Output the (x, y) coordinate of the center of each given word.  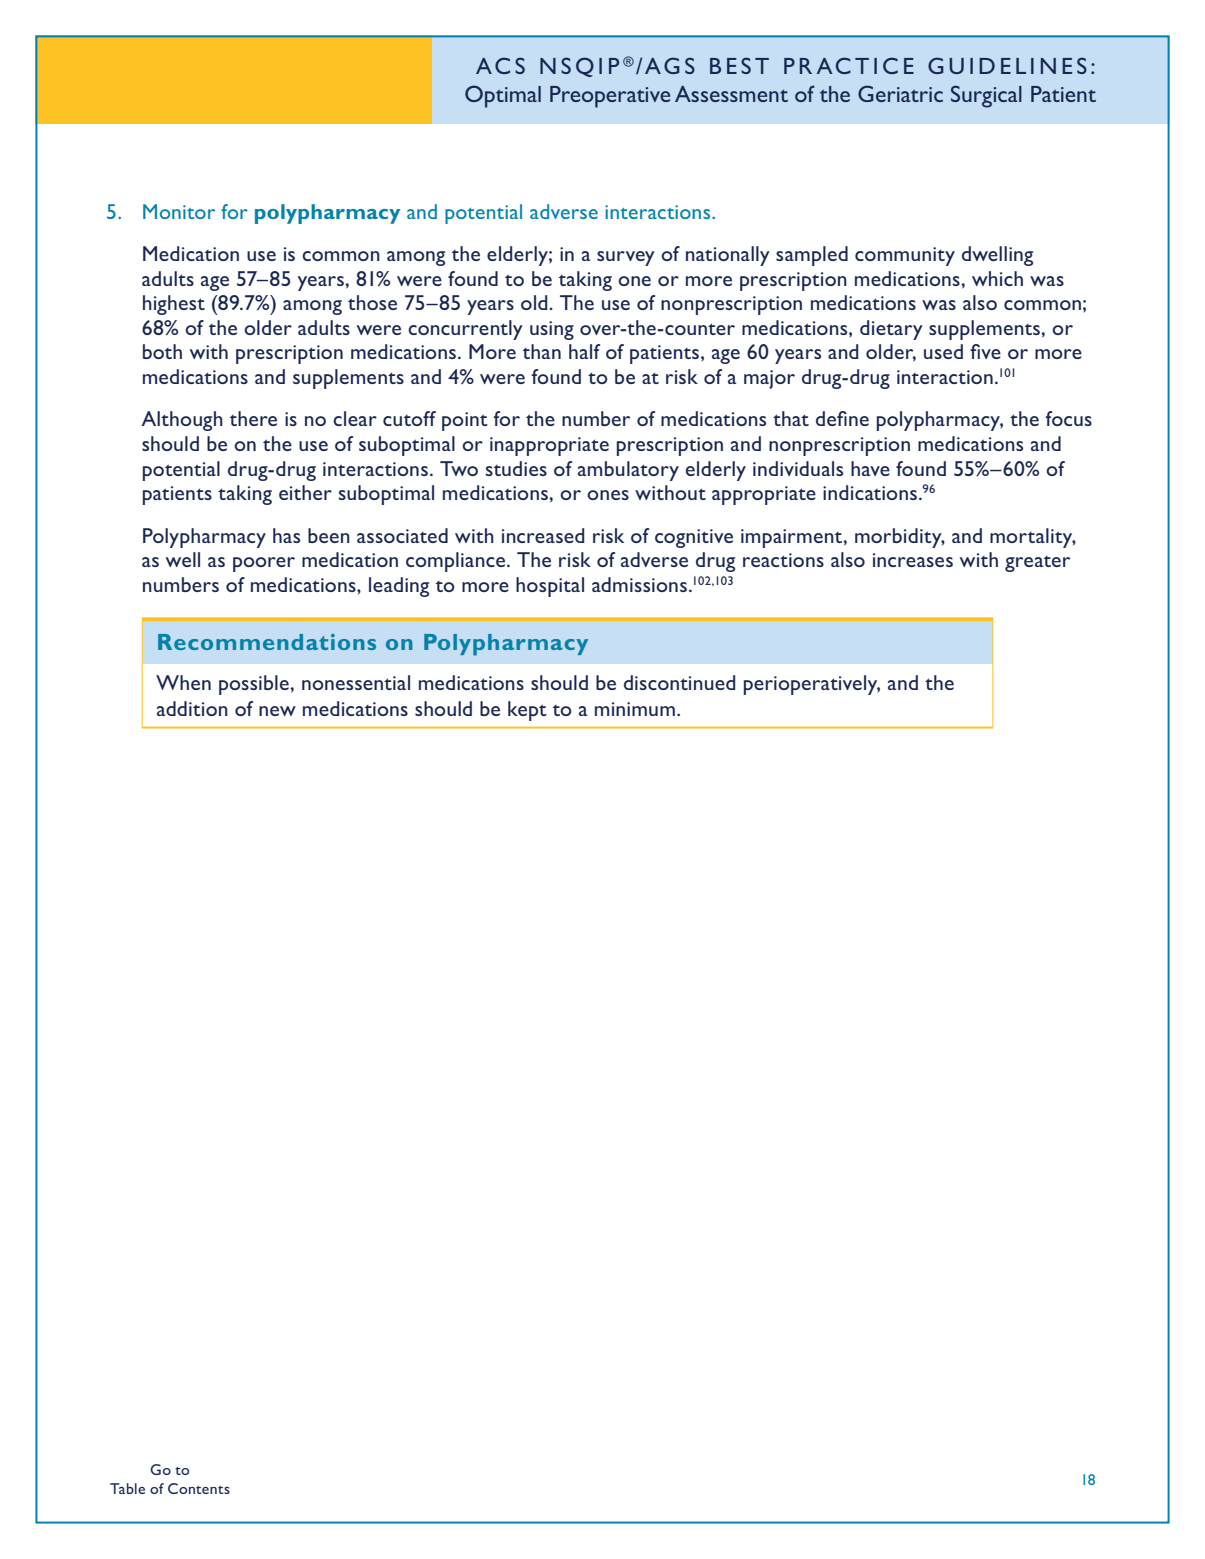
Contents (199, 1488)
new (277, 711)
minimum (635, 709)
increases (913, 560)
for (234, 211)
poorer (264, 564)
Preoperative (610, 97)
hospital (550, 587)
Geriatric (900, 93)
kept (527, 711)
